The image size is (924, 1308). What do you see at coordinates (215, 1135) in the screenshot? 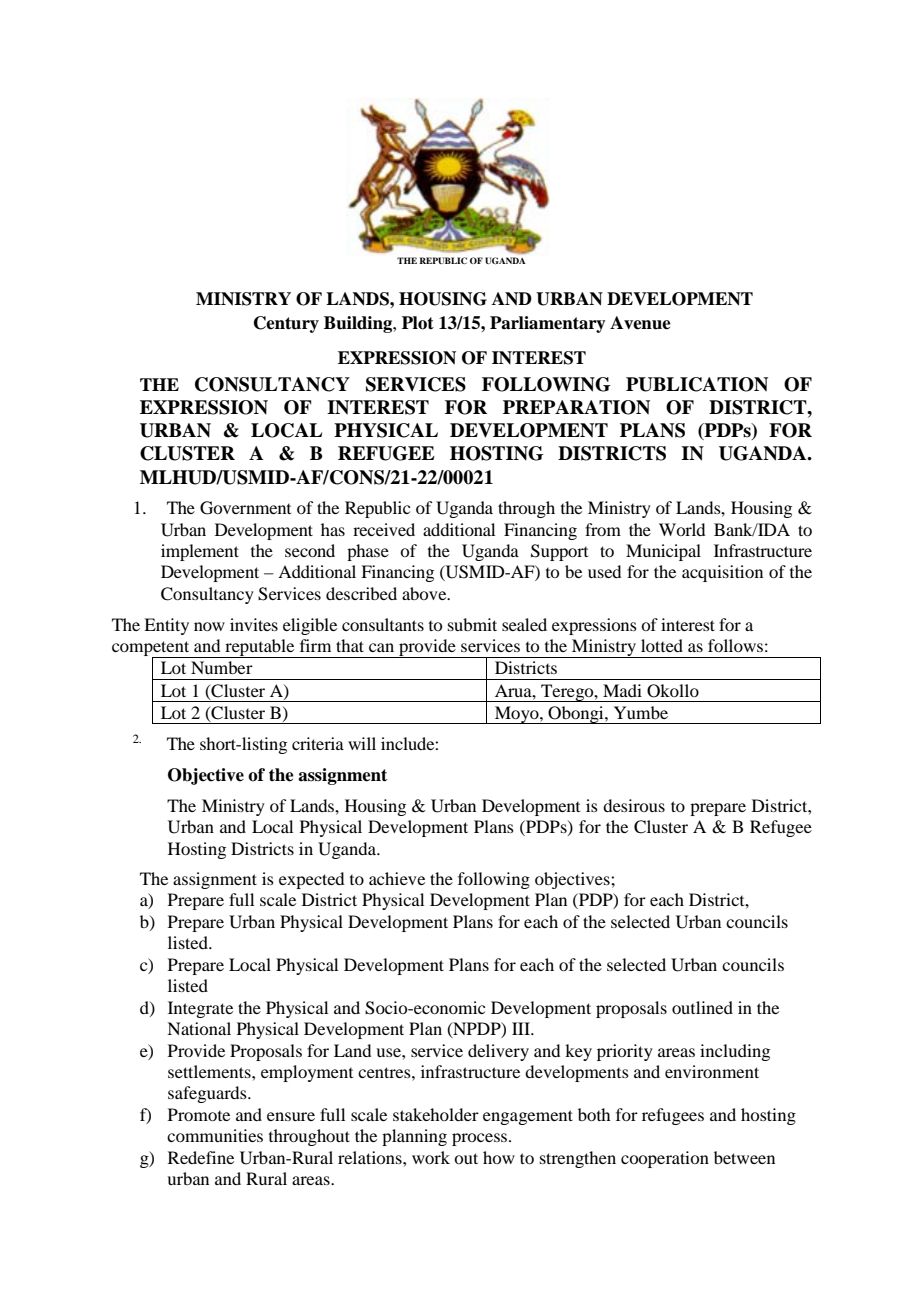
I see `communities` at bounding box center [215, 1135].
